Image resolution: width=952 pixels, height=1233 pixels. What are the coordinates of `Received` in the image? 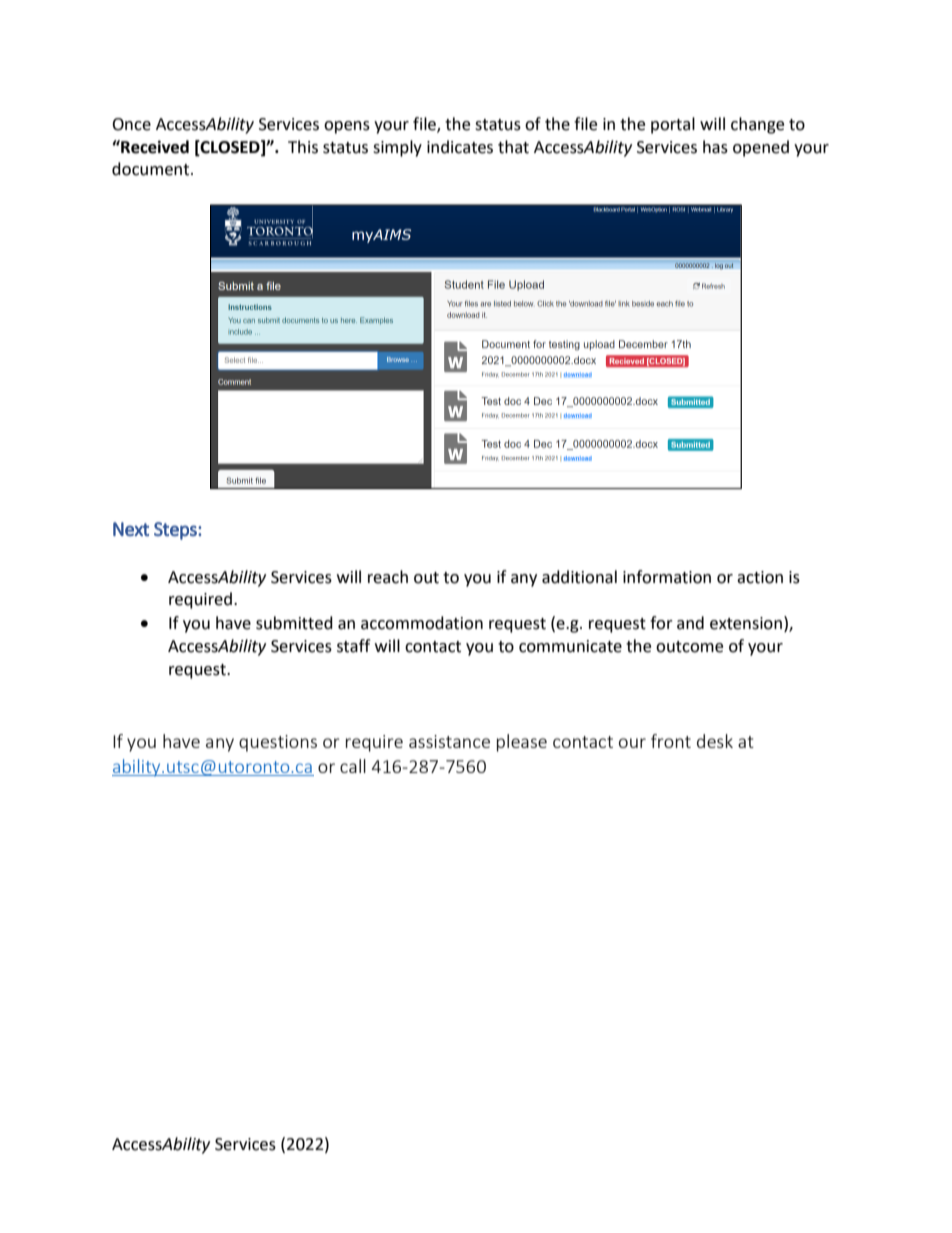 It's located at (154, 147).
